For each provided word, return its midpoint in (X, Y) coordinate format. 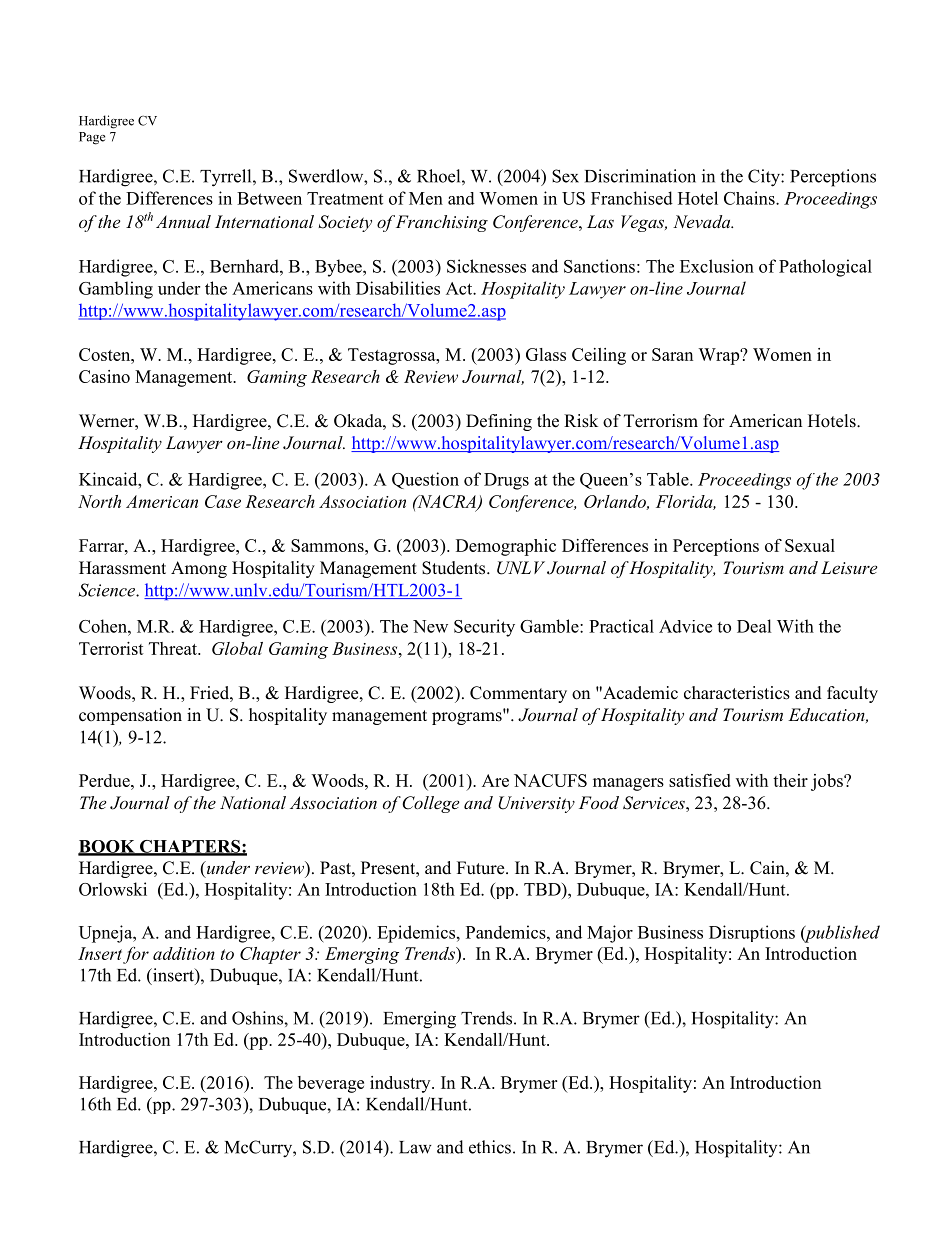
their (790, 780)
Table (669, 479)
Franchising (442, 223)
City (765, 178)
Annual (183, 221)
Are (495, 780)
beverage (331, 1084)
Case (223, 501)
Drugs (506, 481)
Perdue (105, 780)
